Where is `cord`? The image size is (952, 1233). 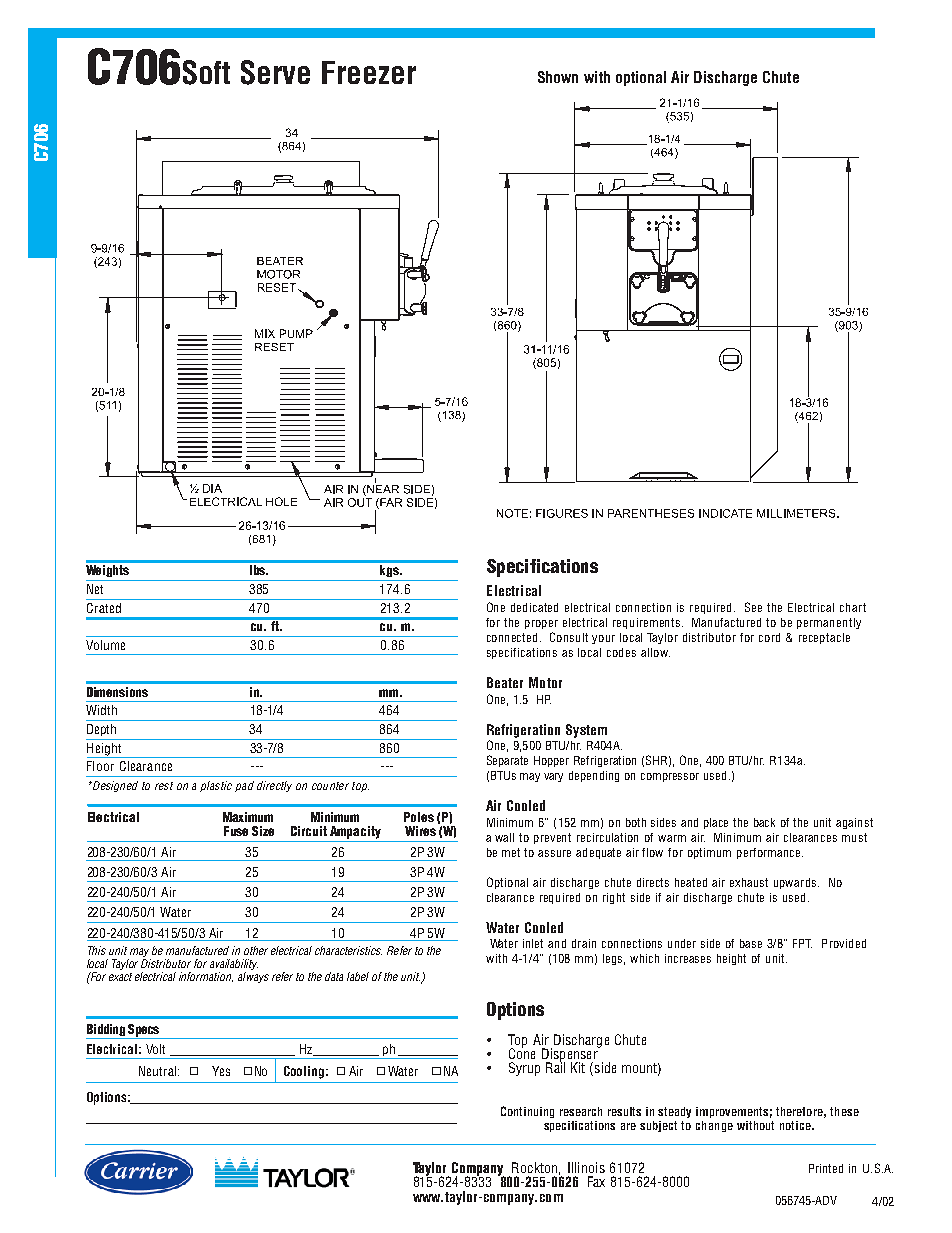 cord is located at coordinates (769, 637).
